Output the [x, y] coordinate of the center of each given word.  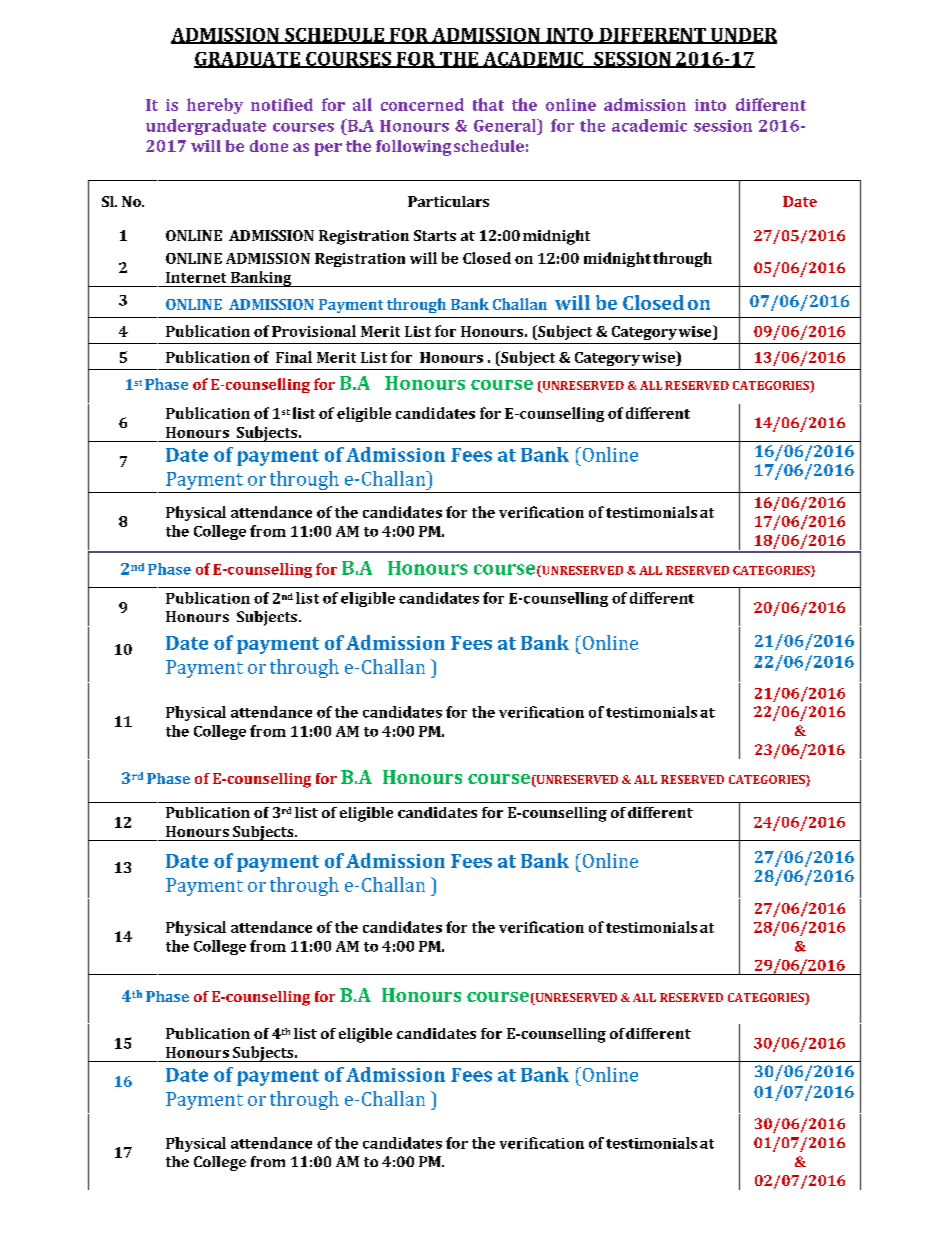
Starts [435, 235]
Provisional [314, 331]
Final [294, 357]
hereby [215, 106]
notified [282, 104]
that [488, 104]
